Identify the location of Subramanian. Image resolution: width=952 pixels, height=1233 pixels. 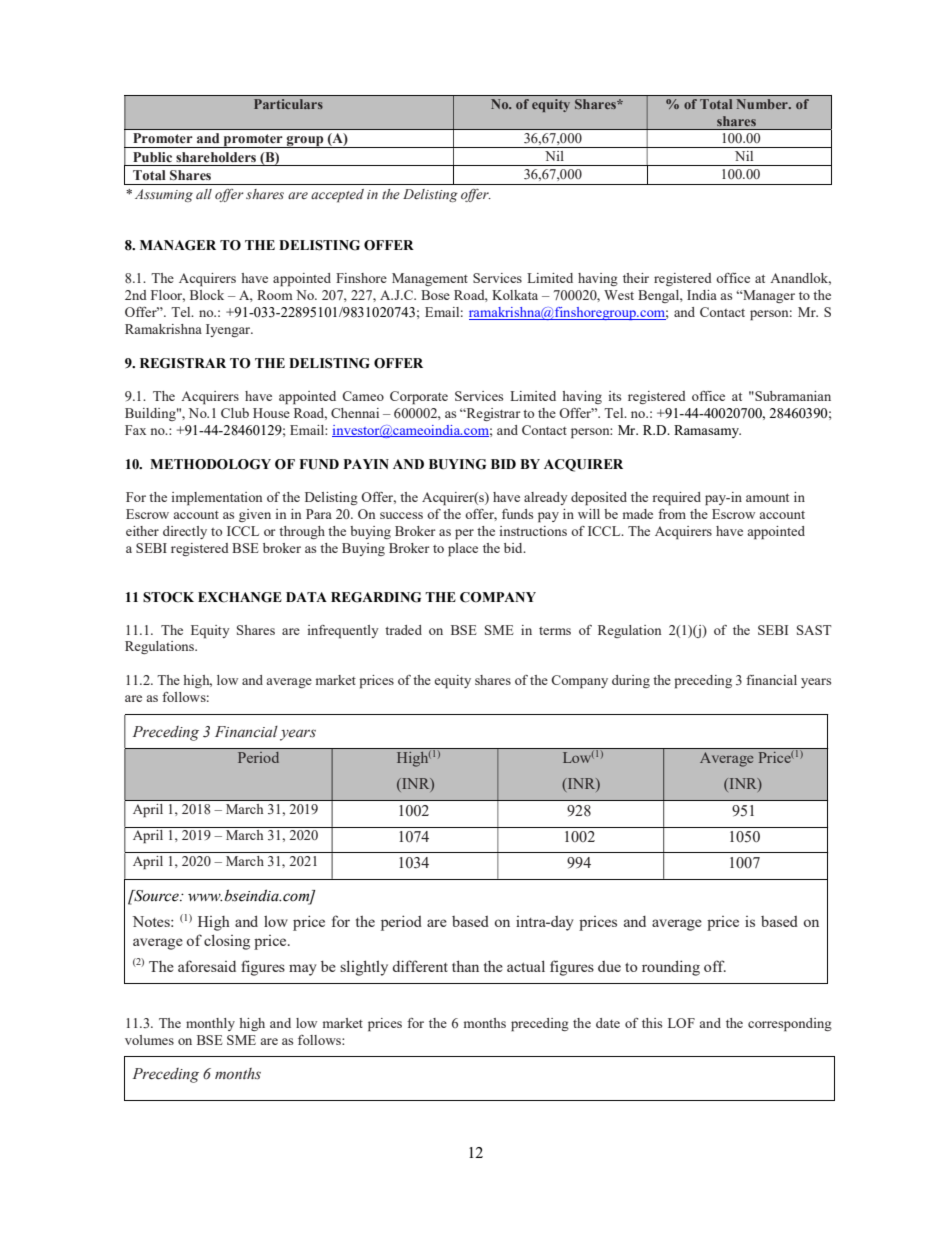
(792, 396).
